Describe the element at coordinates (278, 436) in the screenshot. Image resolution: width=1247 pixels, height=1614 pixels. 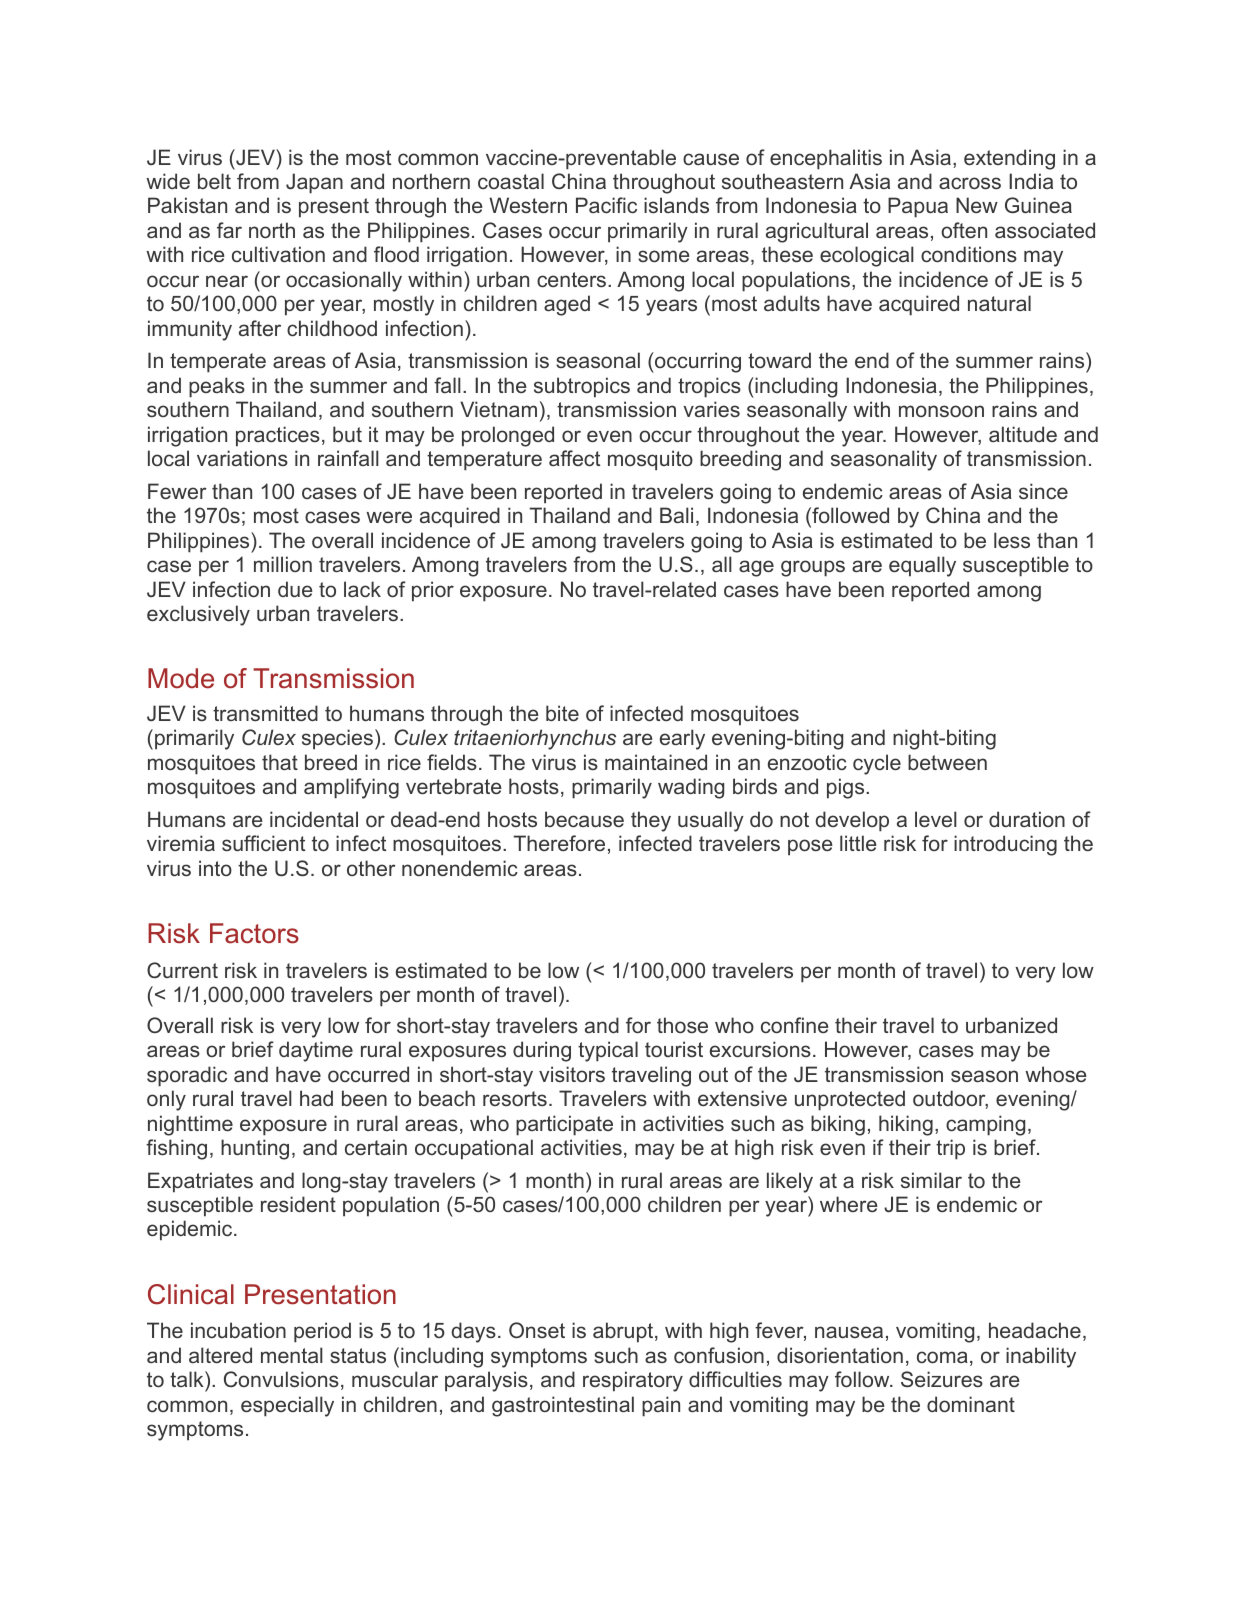
I see `practices` at that location.
